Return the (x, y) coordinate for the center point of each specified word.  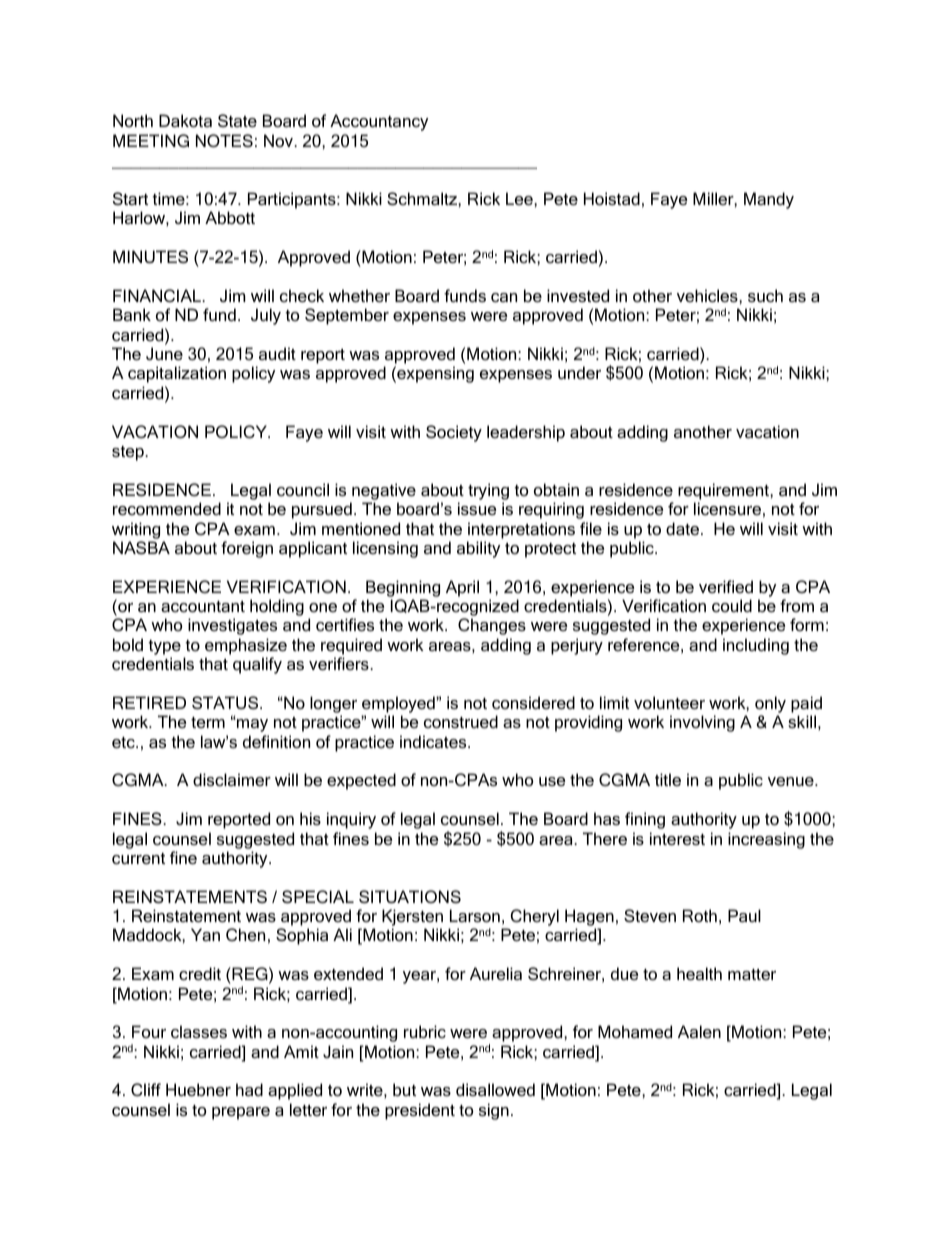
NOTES (224, 140)
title (668, 779)
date (684, 528)
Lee (520, 198)
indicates (434, 741)
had (249, 1089)
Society (454, 433)
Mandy (769, 200)
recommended (167, 508)
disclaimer (232, 779)
